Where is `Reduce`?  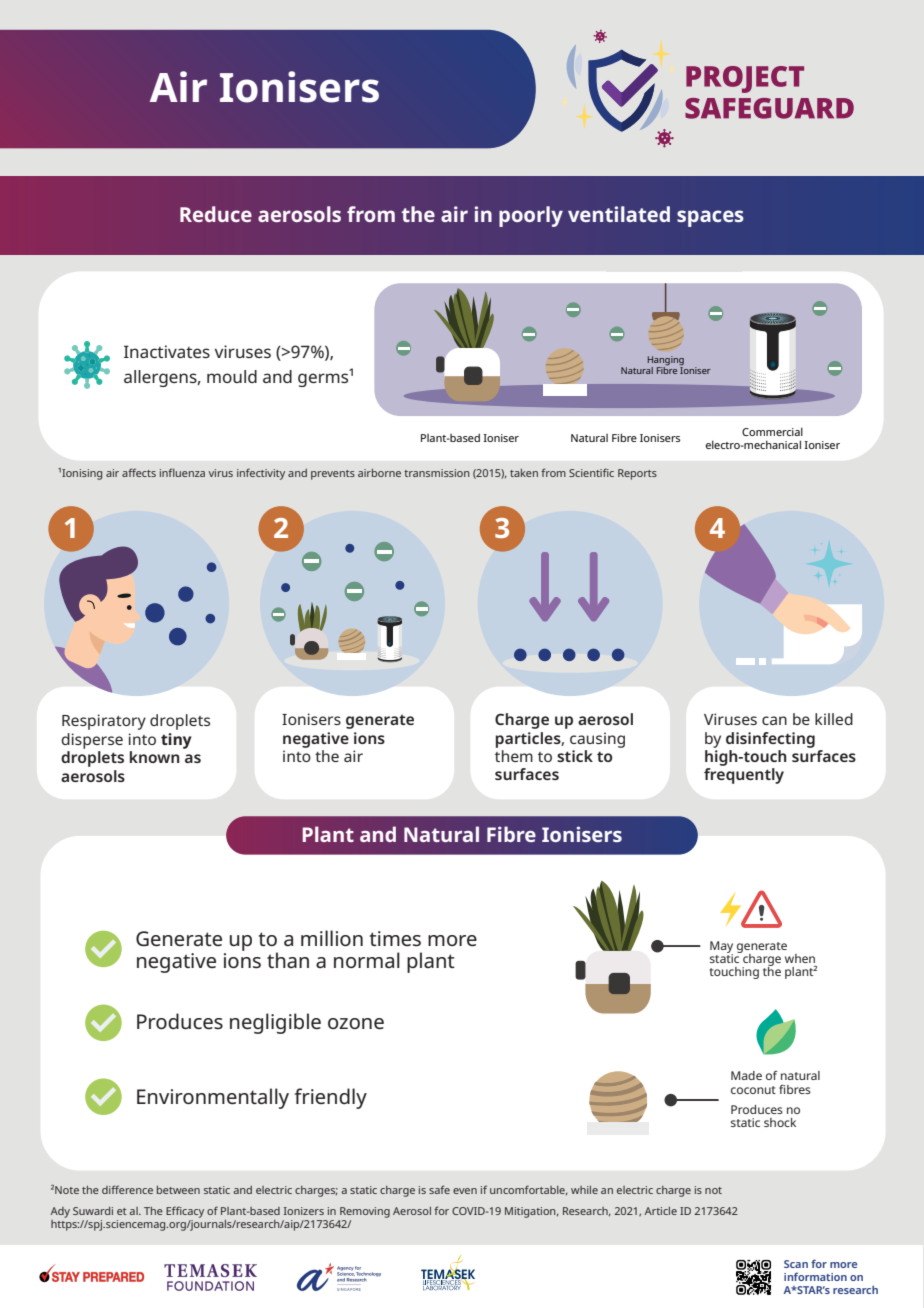 Reduce is located at coordinates (216, 214).
